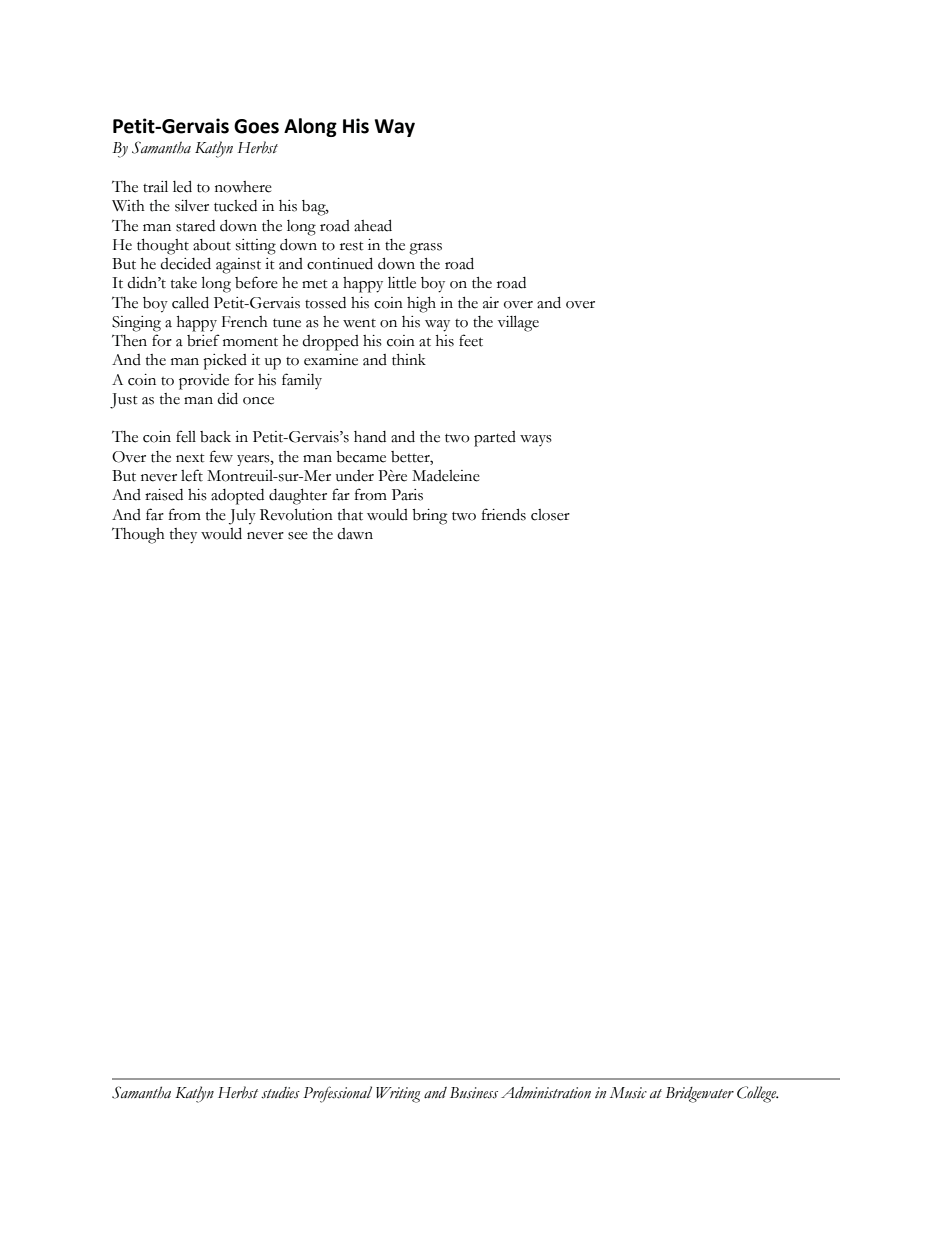 The image size is (952, 1233). Describe the element at coordinates (536, 440) in the screenshot. I see `ways` at that location.
